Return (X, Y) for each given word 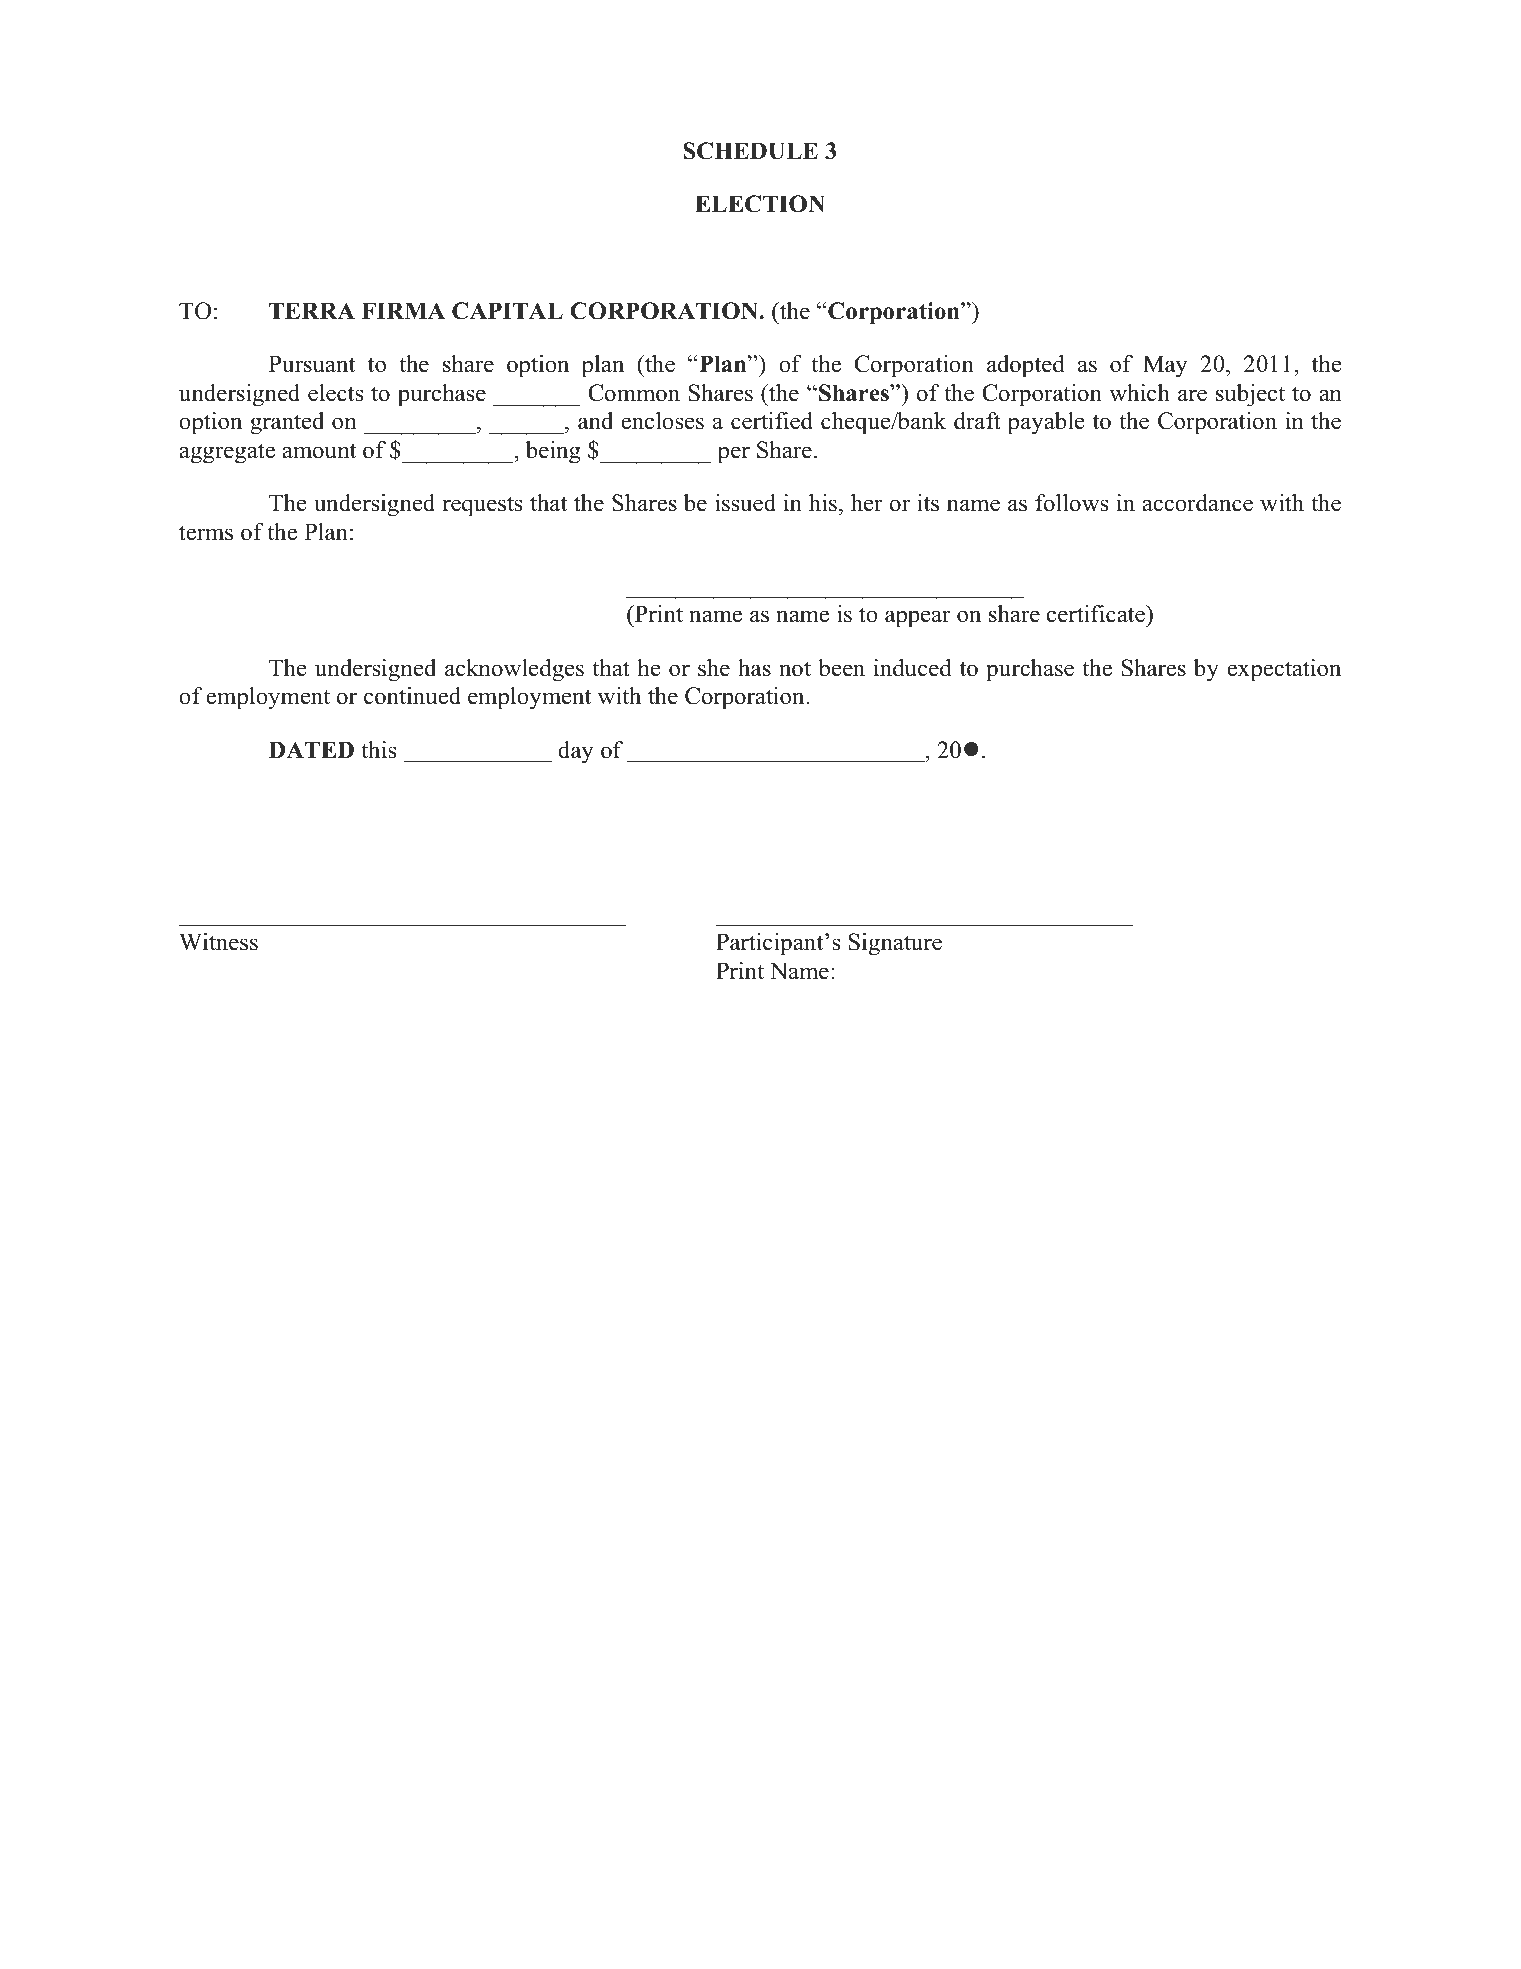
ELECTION (760, 204)
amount (319, 451)
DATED (311, 749)
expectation (1284, 670)
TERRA (312, 310)
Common (634, 393)
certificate (1097, 614)
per (734, 455)
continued (412, 696)
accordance (1197, 503)
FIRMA (403, 310)
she (714, 668)
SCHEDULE (750, 151)
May (1165, 366)
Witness (218, 942)
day (576, 752)
